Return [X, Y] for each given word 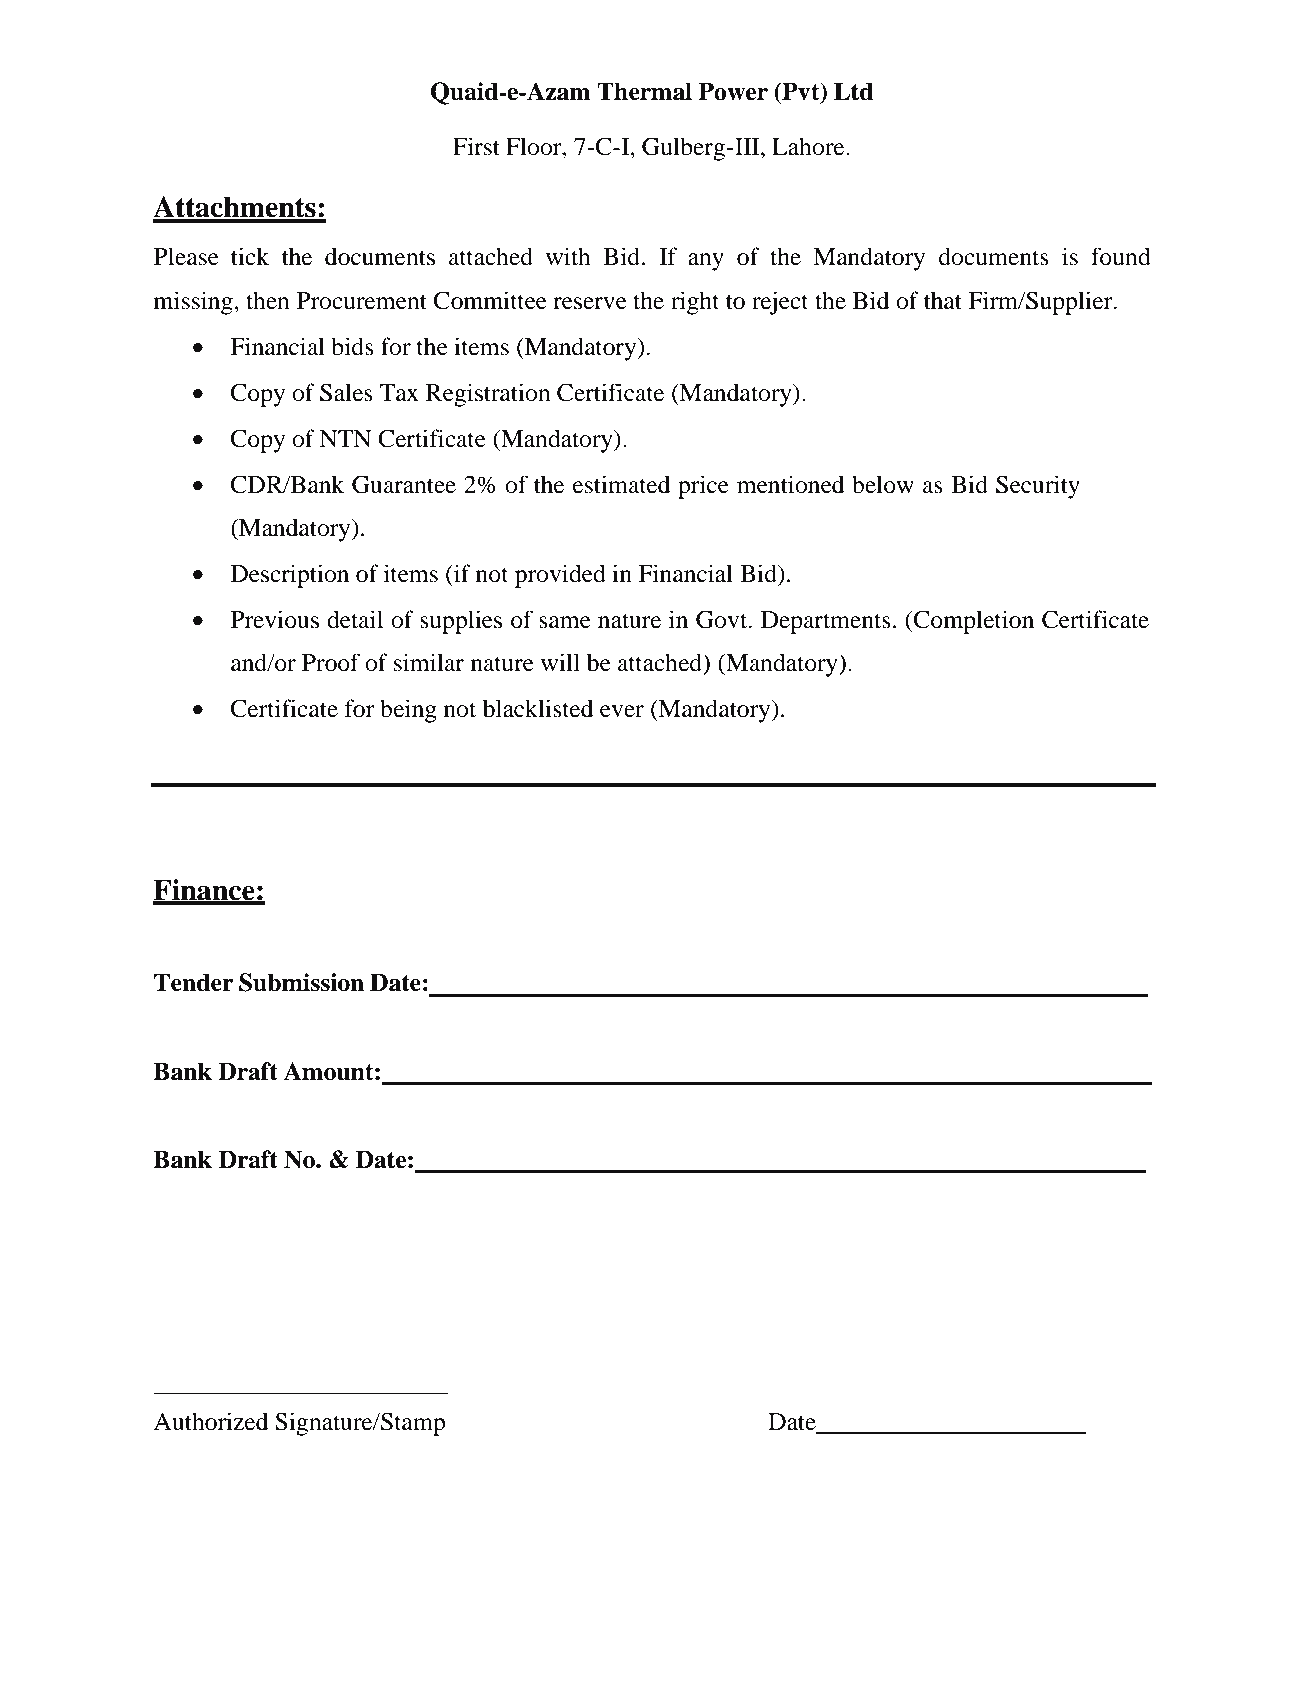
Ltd [853, 91]
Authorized [210, 1421]
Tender [193, 982]
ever [622, 711]
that [943, 300]
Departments [826, 622]
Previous [275, 619]
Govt [723, 619]
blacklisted [538, 708]
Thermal [644, 91]
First [476, 146]
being [408, 711]
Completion [973, 622]
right [695, 303]
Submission [301, 982]
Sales [346, 392]
